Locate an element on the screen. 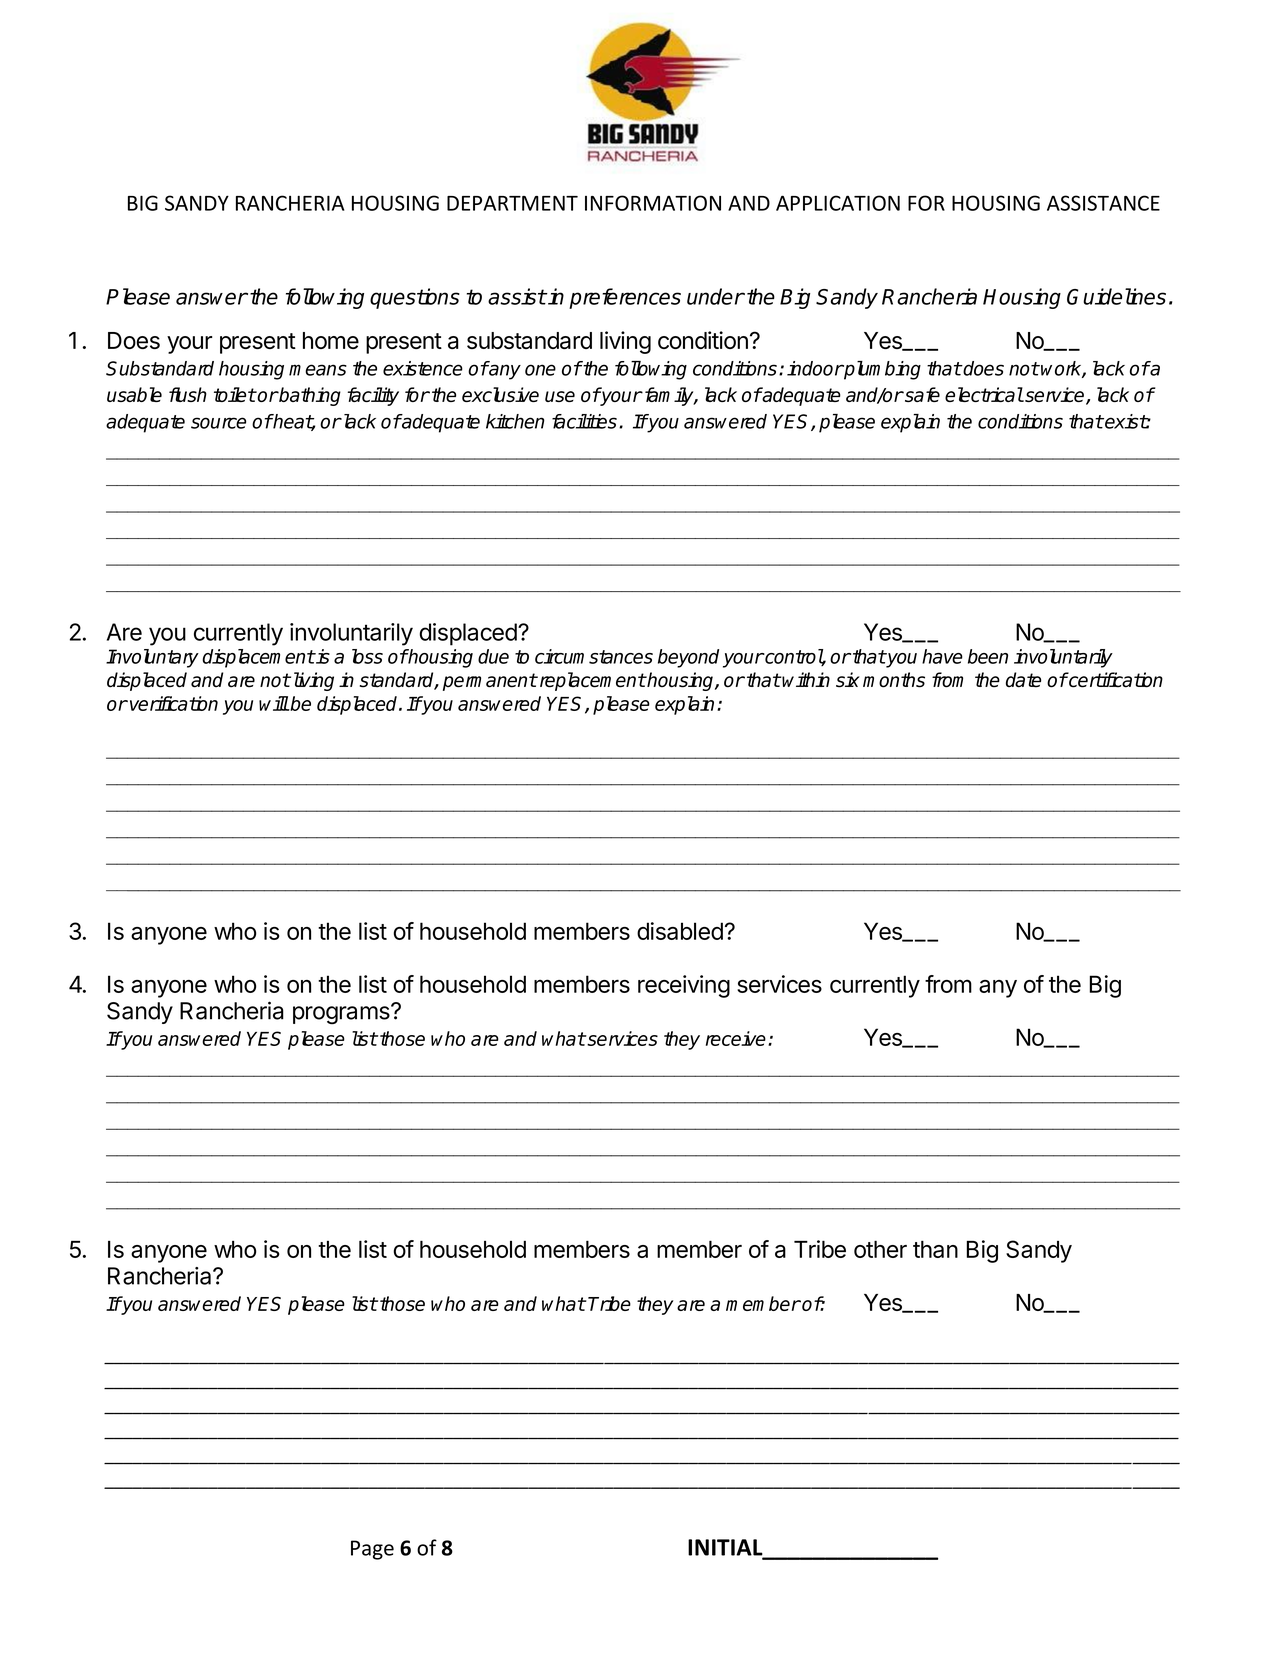  date is located at coordinates (1023, 680).
